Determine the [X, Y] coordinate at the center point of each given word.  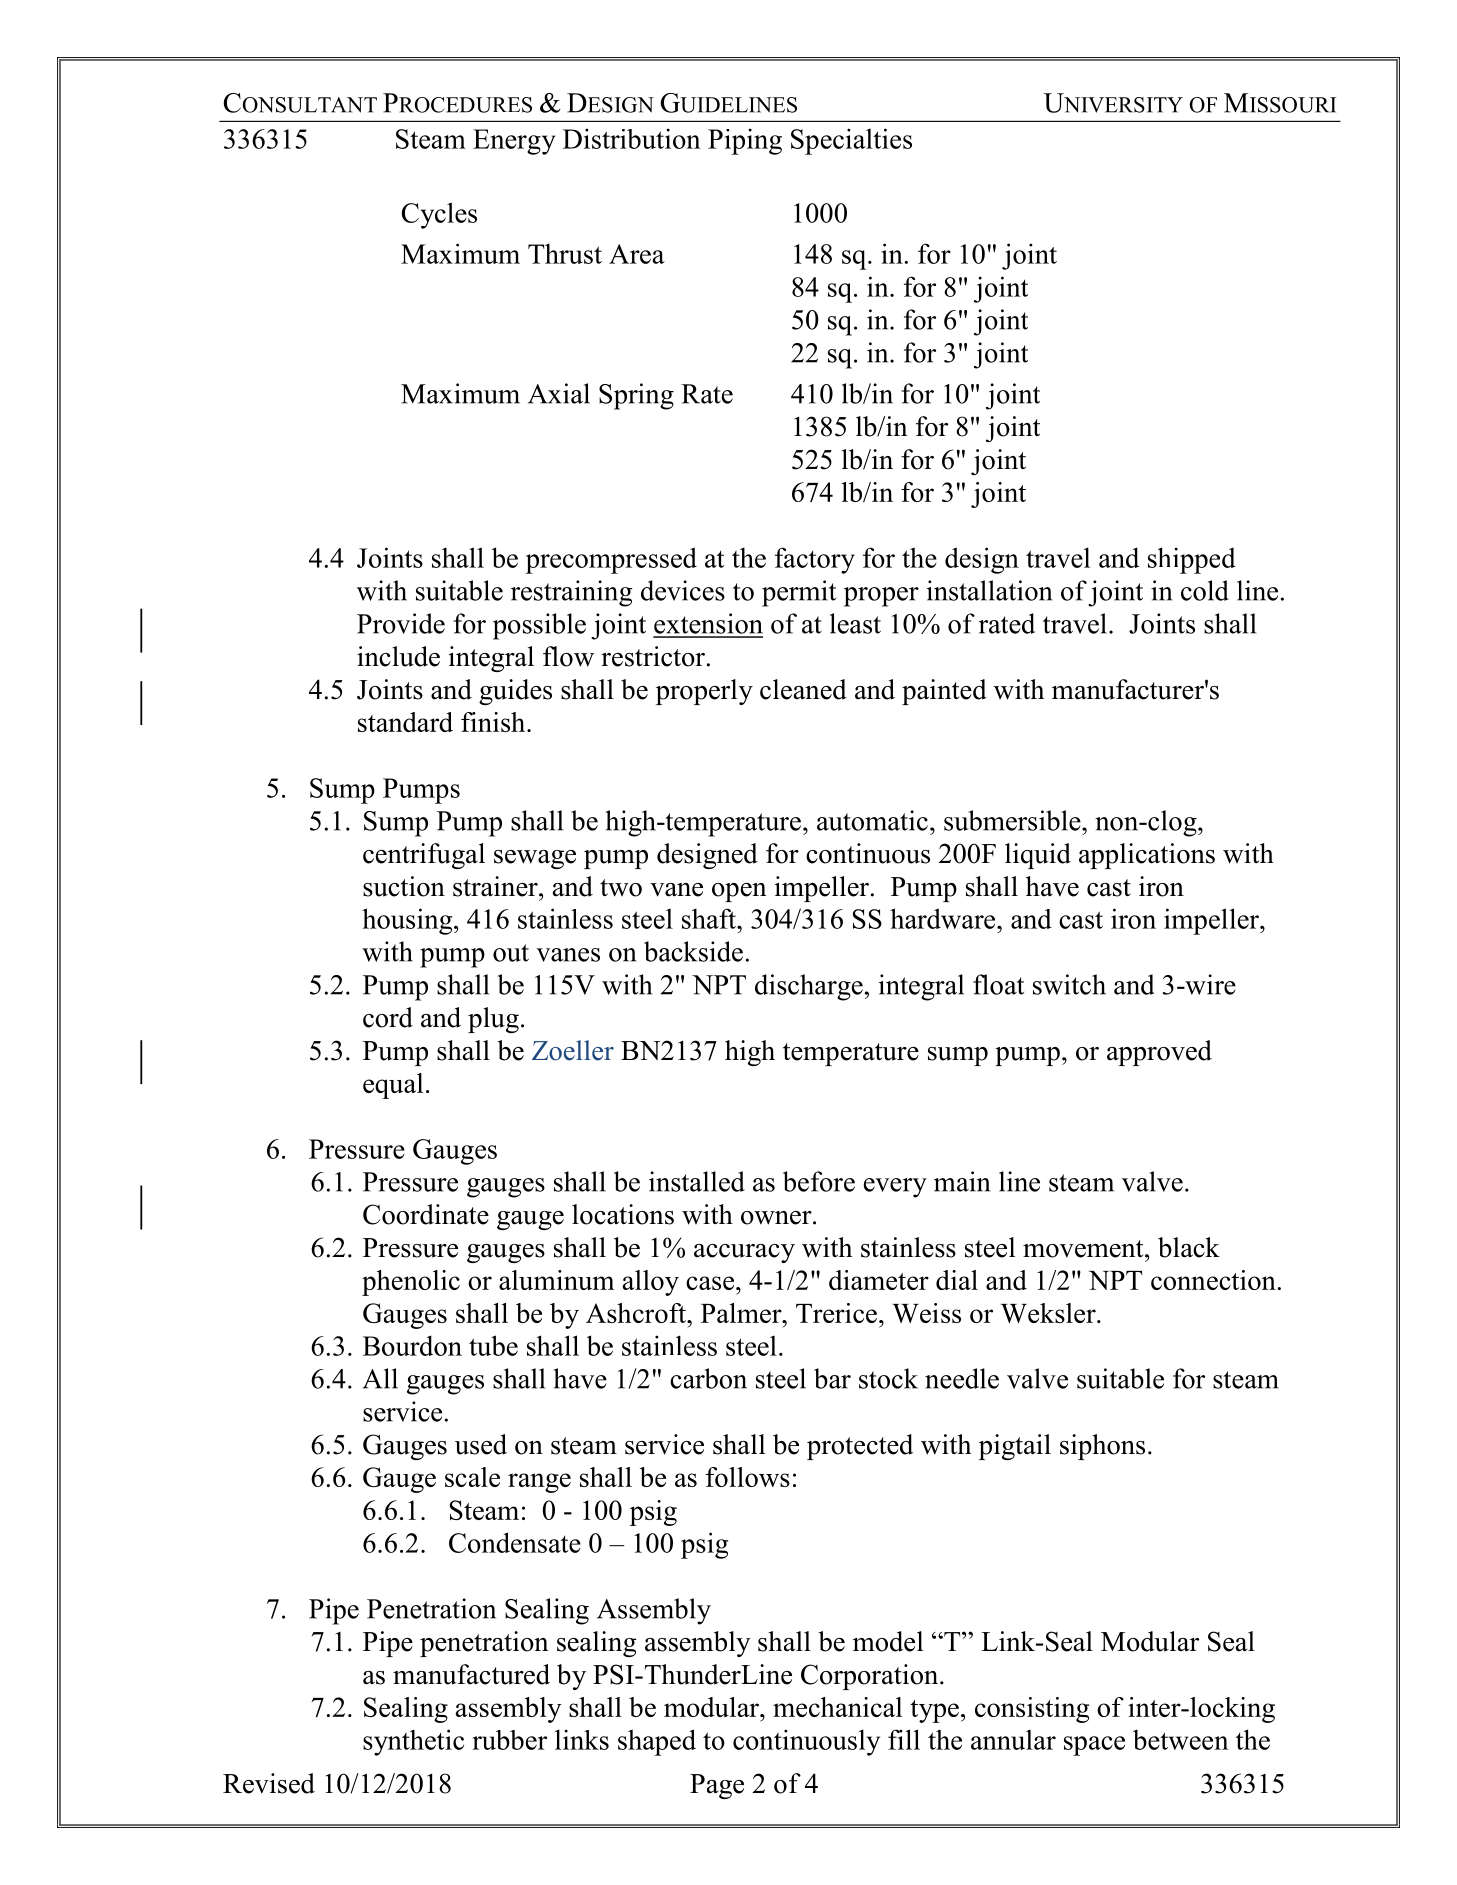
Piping [745, 141]
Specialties [851, 141]
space [1094, 1746]
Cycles [439, 215]
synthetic [413, 1742]
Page [717, 1786]
